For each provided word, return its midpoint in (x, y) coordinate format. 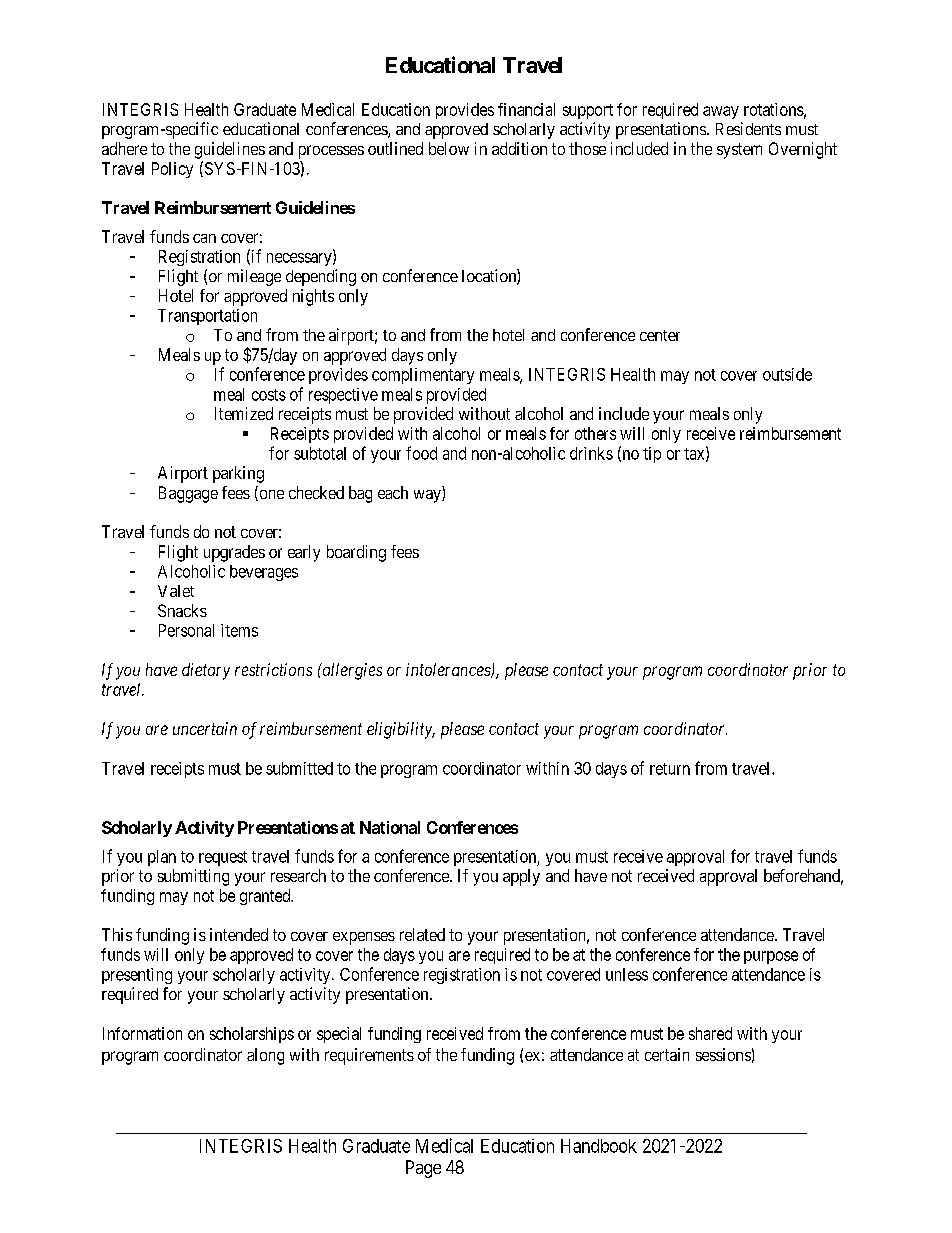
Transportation (207, 317)
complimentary (423, 376)
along (265, 1056)
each (393, 492)
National (390, 827)
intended (239, 934)
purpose (771, 957)
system (739, 151)
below (449, 148)
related (422, 934)
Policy (172, 170)
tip (652, 455)
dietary (206, 671)
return (670, 769)
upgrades (234, 553)
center (660, 335)
